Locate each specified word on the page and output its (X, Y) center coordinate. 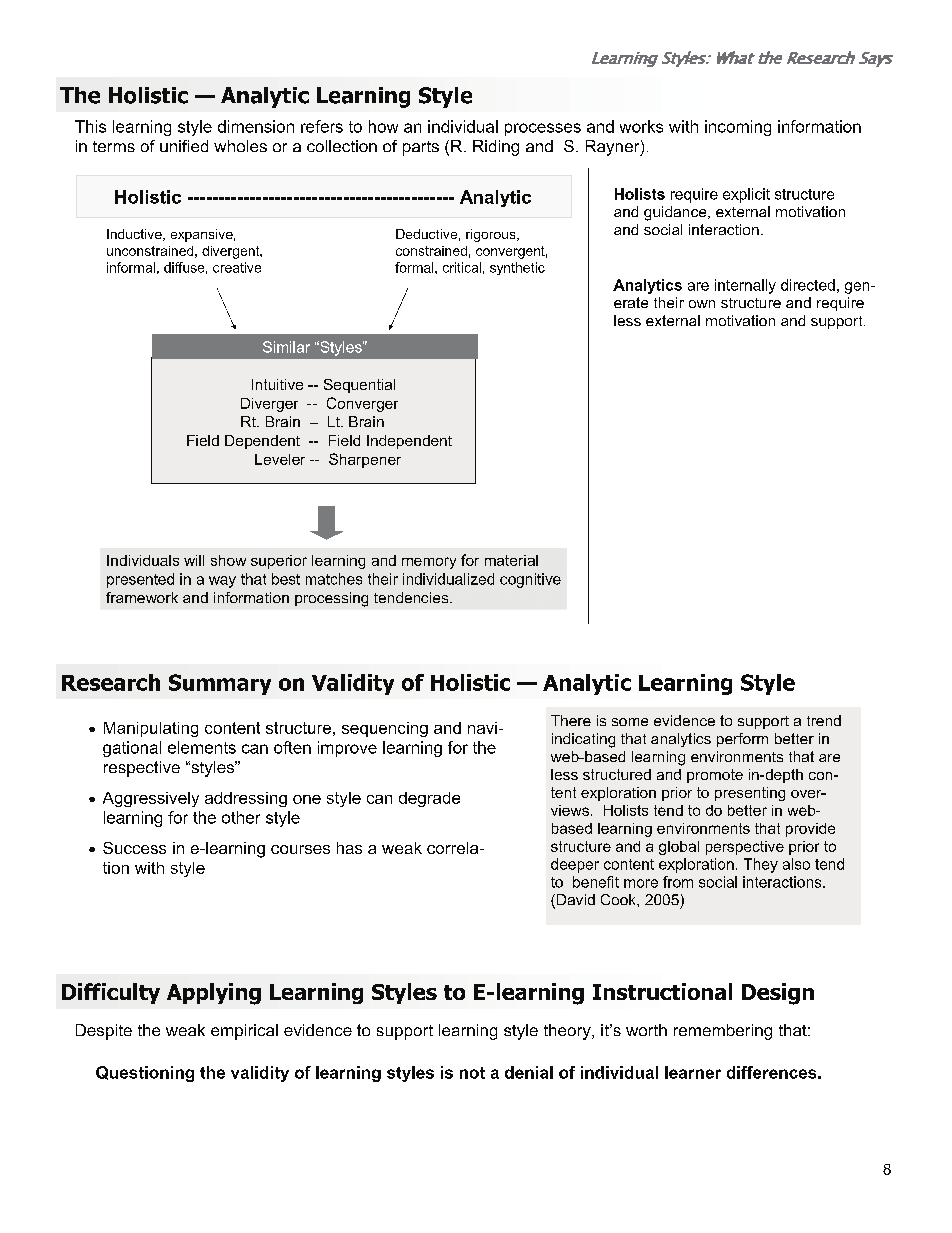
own (702, 304)
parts (421, 148)
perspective (745, 848)
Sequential (359, 386)
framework (142, 597)
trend (824, 720)
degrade (429, 799)
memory (429, 563)
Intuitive (277, 384)
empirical (244, 1032)
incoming (738, 128)
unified (184, 146)
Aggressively (151, 799)
